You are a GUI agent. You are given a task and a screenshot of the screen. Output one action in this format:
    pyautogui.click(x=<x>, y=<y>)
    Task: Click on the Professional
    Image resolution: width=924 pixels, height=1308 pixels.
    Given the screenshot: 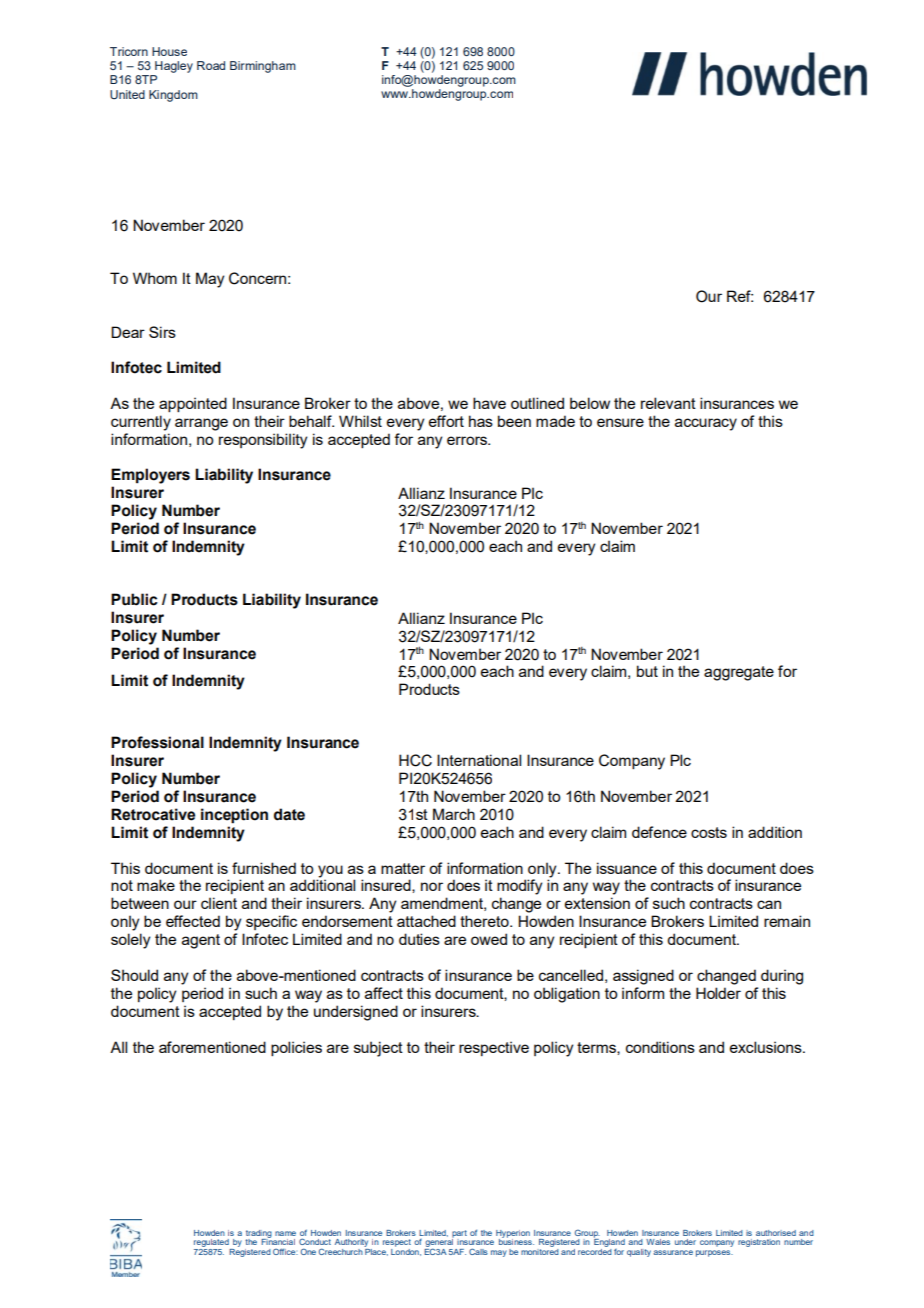 What is the action you would take?
    pyautogui.click(x=157, y=742)
